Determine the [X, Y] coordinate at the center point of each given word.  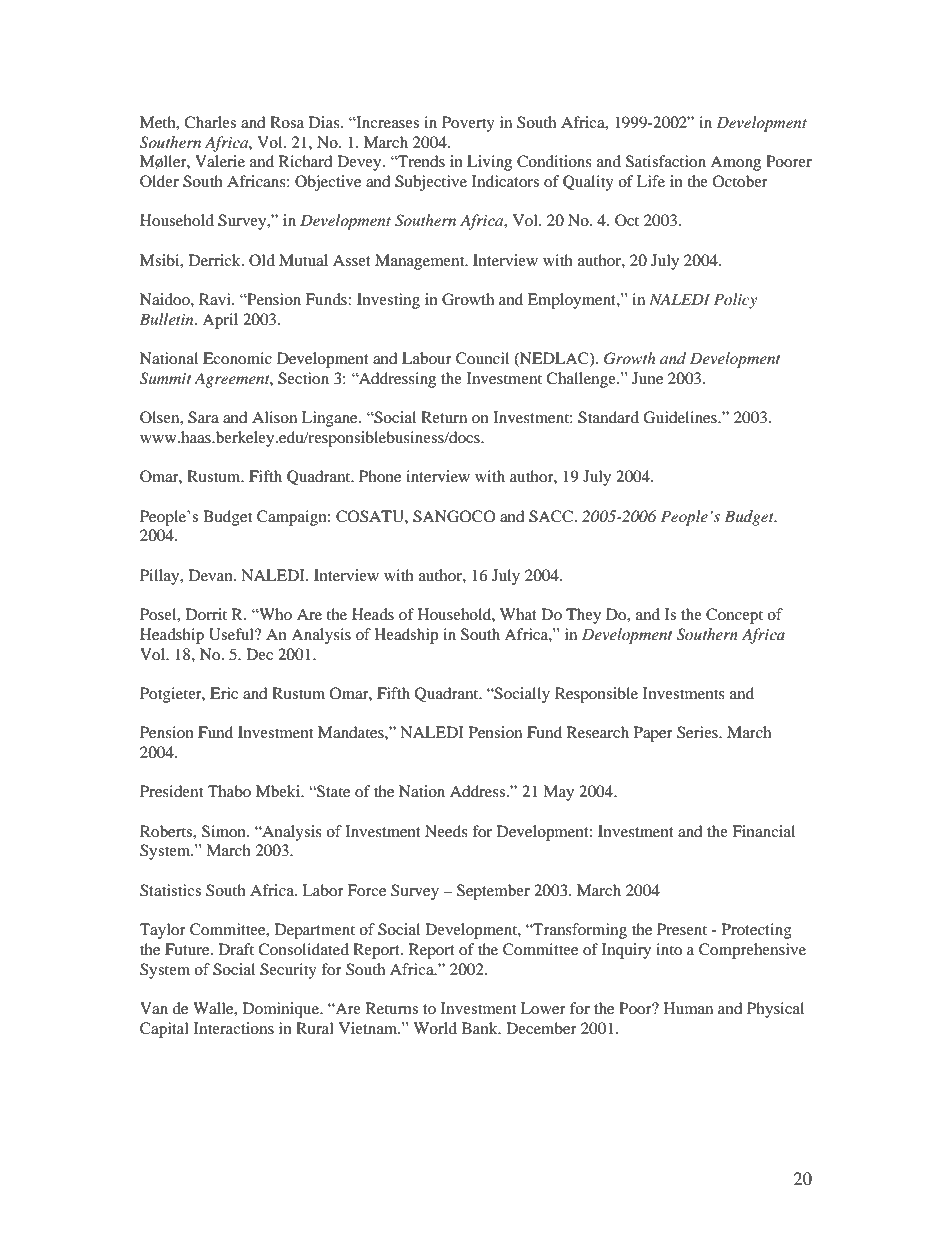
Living [489, 163]
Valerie [220, 161]
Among [735, 163]
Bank [481, 1028]
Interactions [234, 1028]
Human [688, 1008]
